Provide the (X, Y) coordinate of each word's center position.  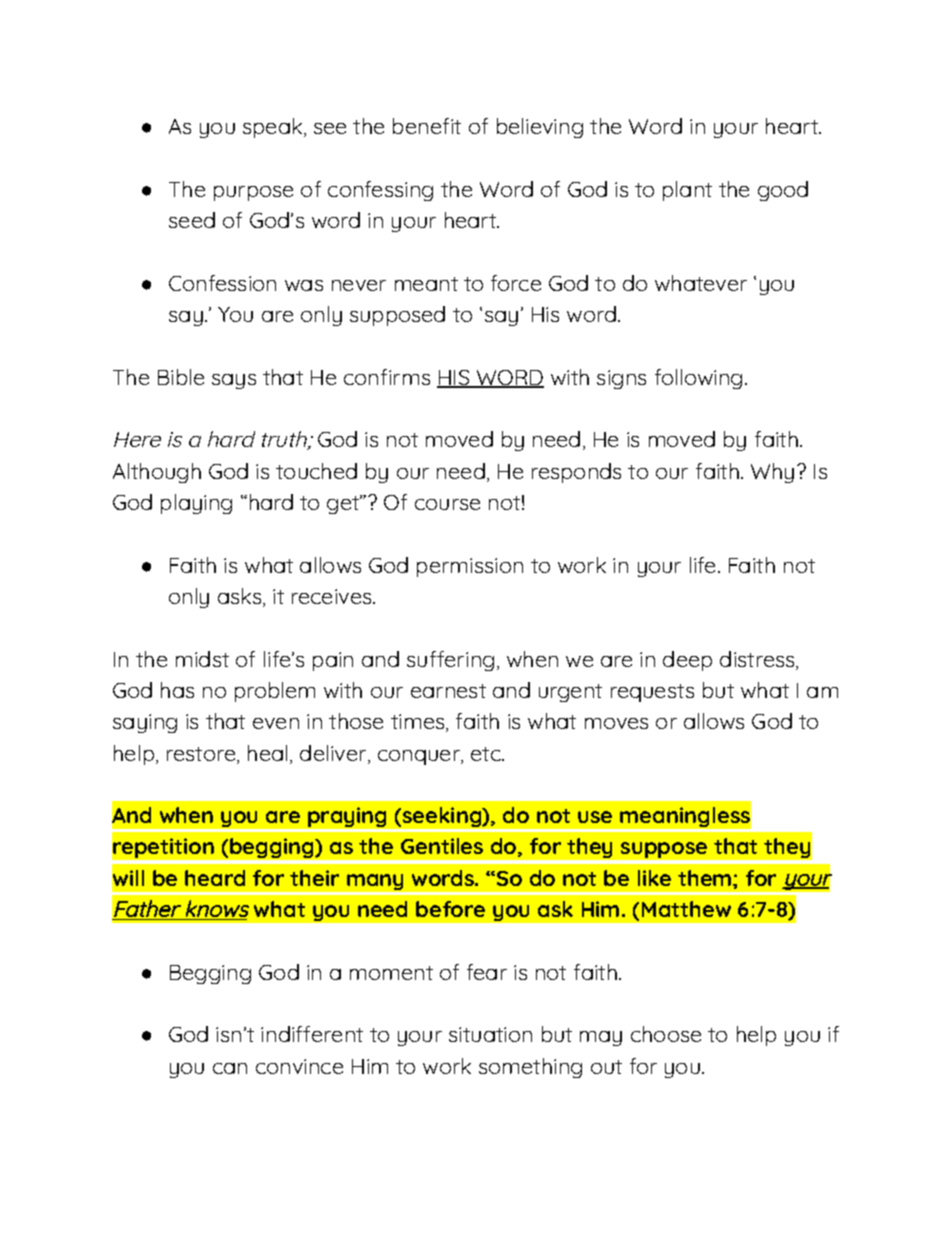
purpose (253, 193)
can (230, 1068)
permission (470, 567)
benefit (427, 126)
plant (687, 191)
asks (239, 596)
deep (687, 661)
